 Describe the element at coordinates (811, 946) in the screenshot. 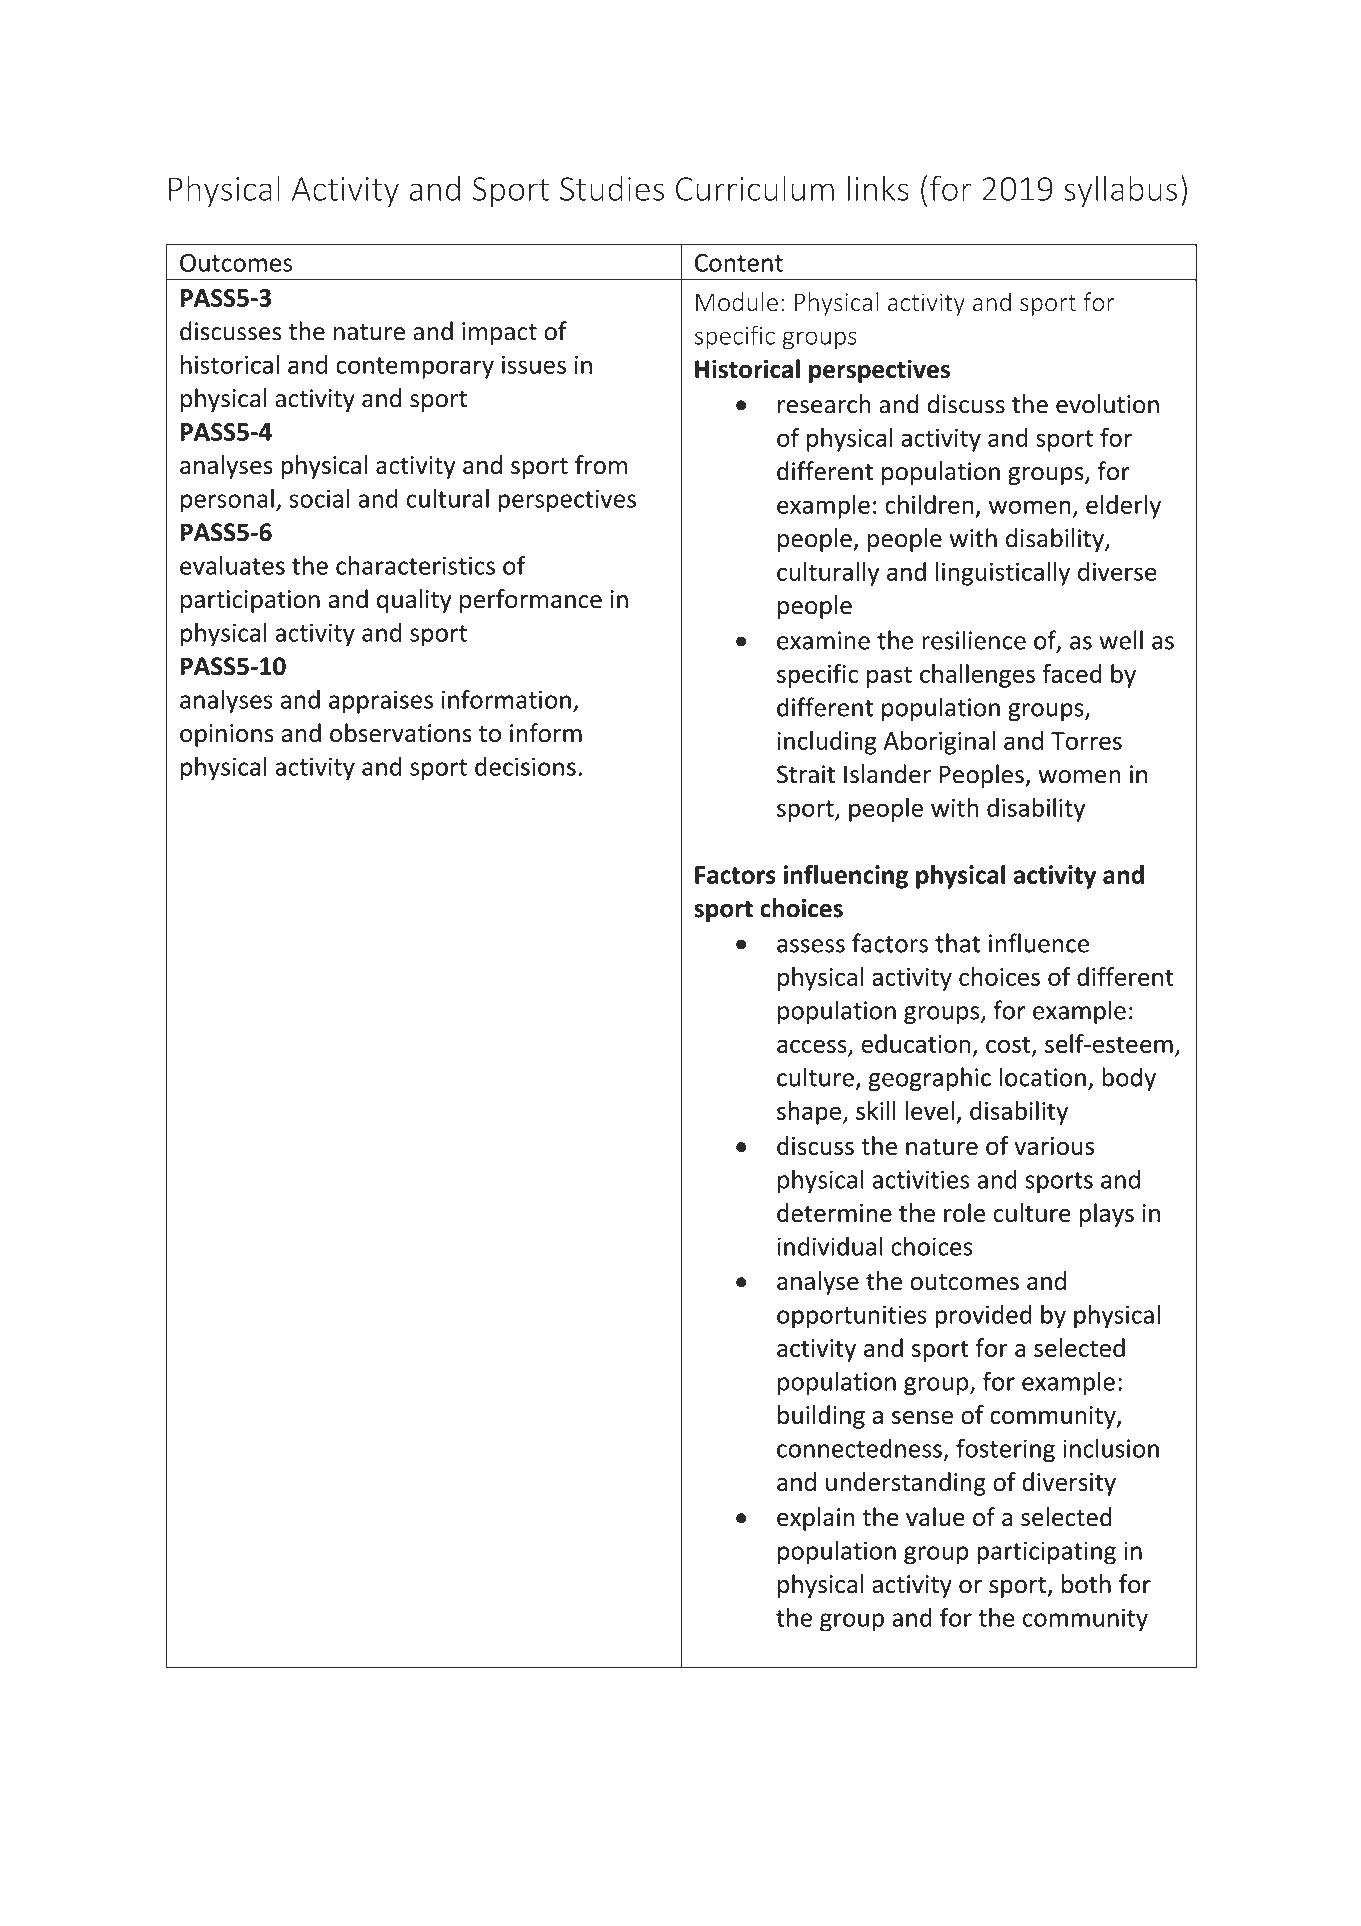

I see `assess` at that location.
